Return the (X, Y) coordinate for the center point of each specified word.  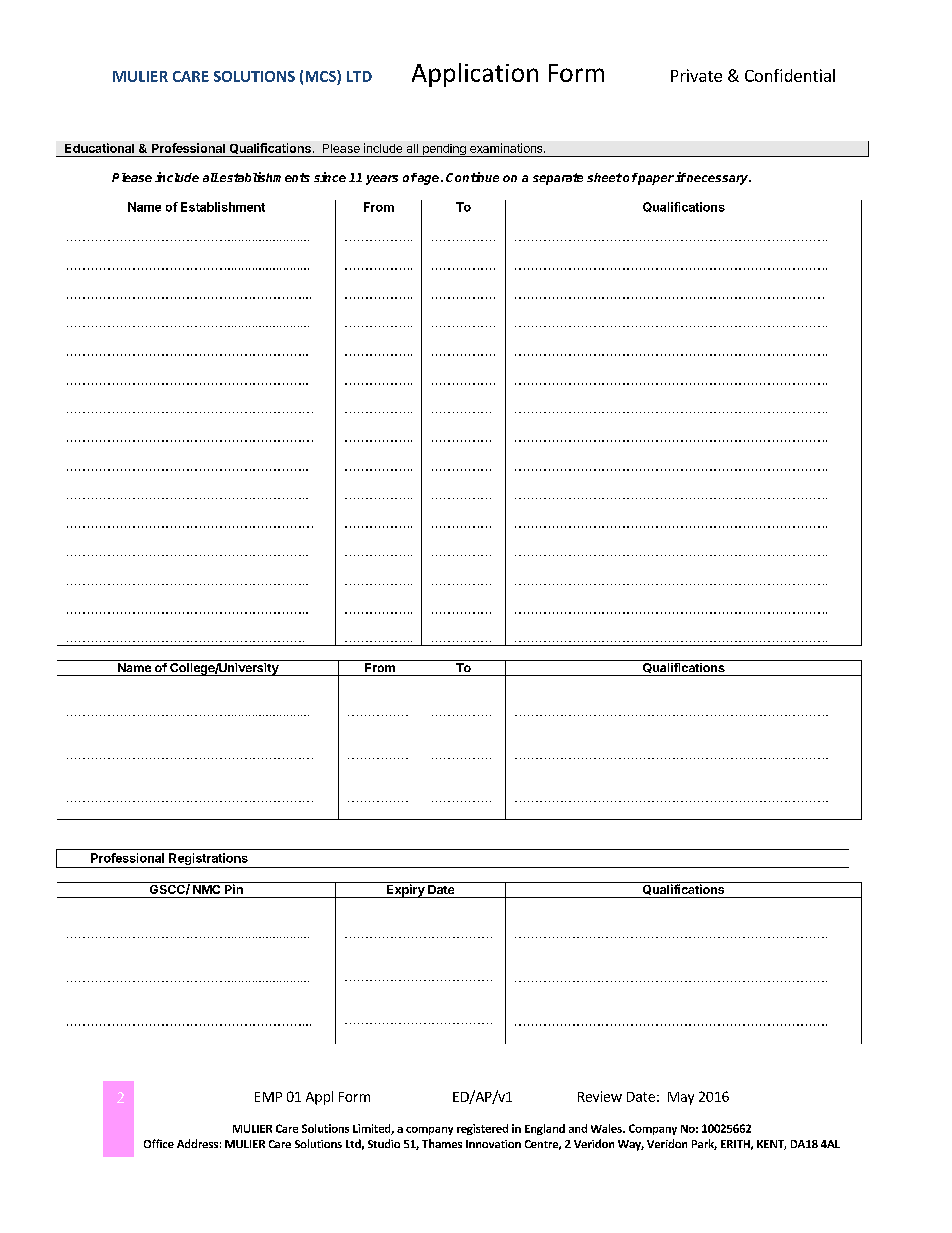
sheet (604, 177)
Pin (233, 888)
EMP (268, 1097)
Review (600, 1096)
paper (655, 179)
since (330, 177)
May (681, 1098)
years (382, 180)
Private (696, 75)
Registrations (208, 860)
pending (444, 150)
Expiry (406, 890)
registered (482, 1129)
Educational (99, 148)
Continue (472, 177)
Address (197, 1143)
